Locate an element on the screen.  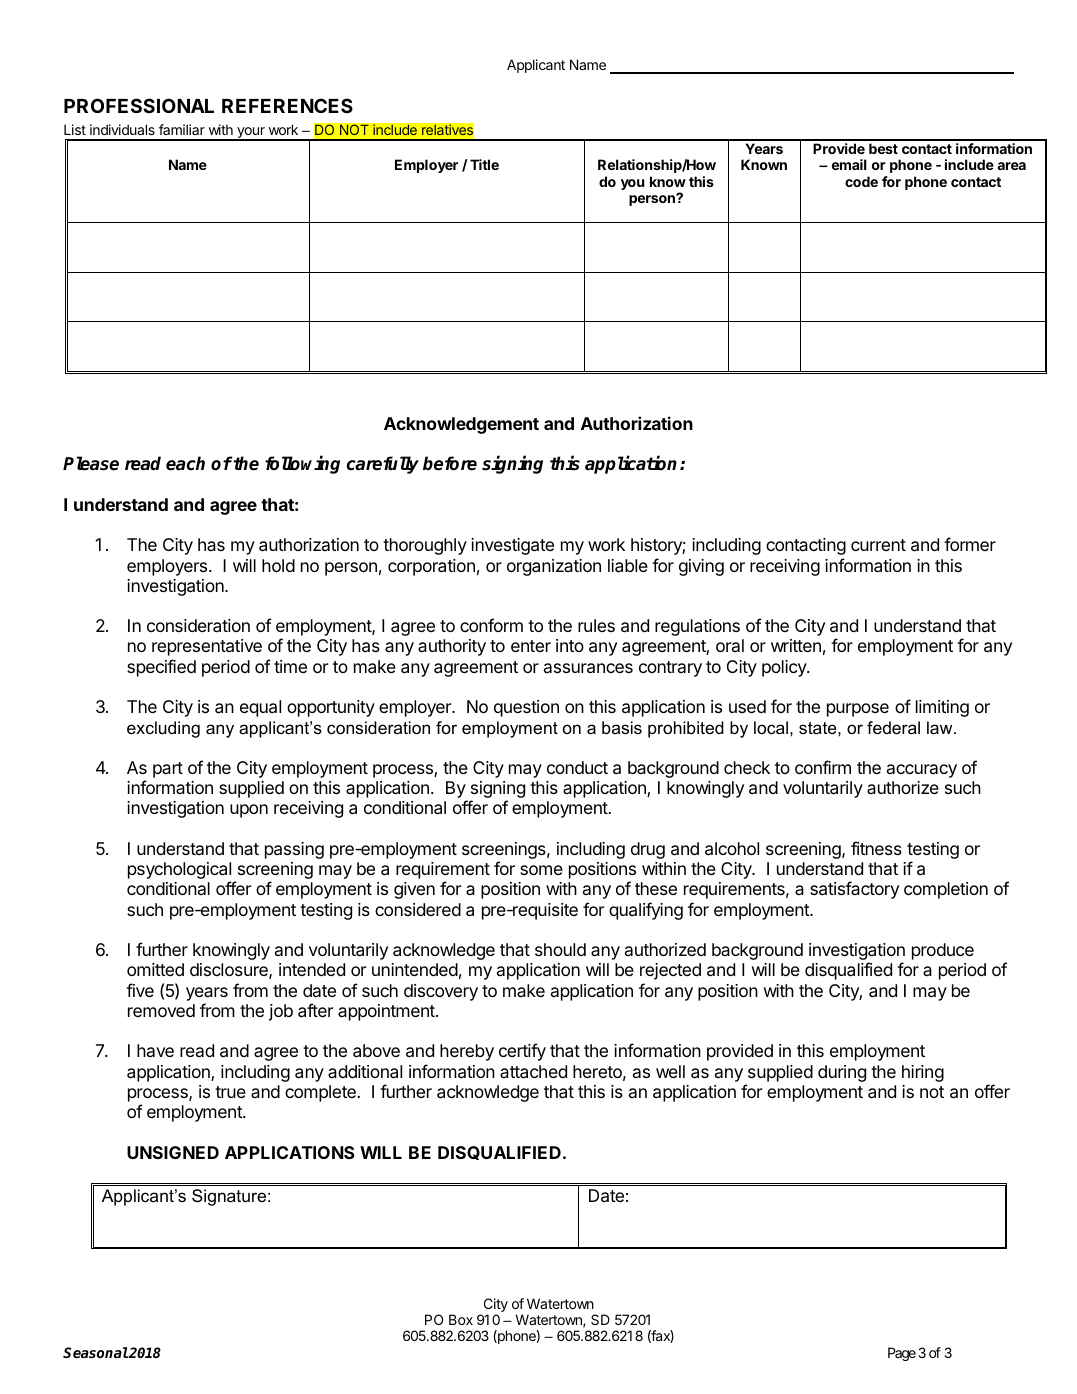
Seasonal is located at coordinates (96, 1352).
